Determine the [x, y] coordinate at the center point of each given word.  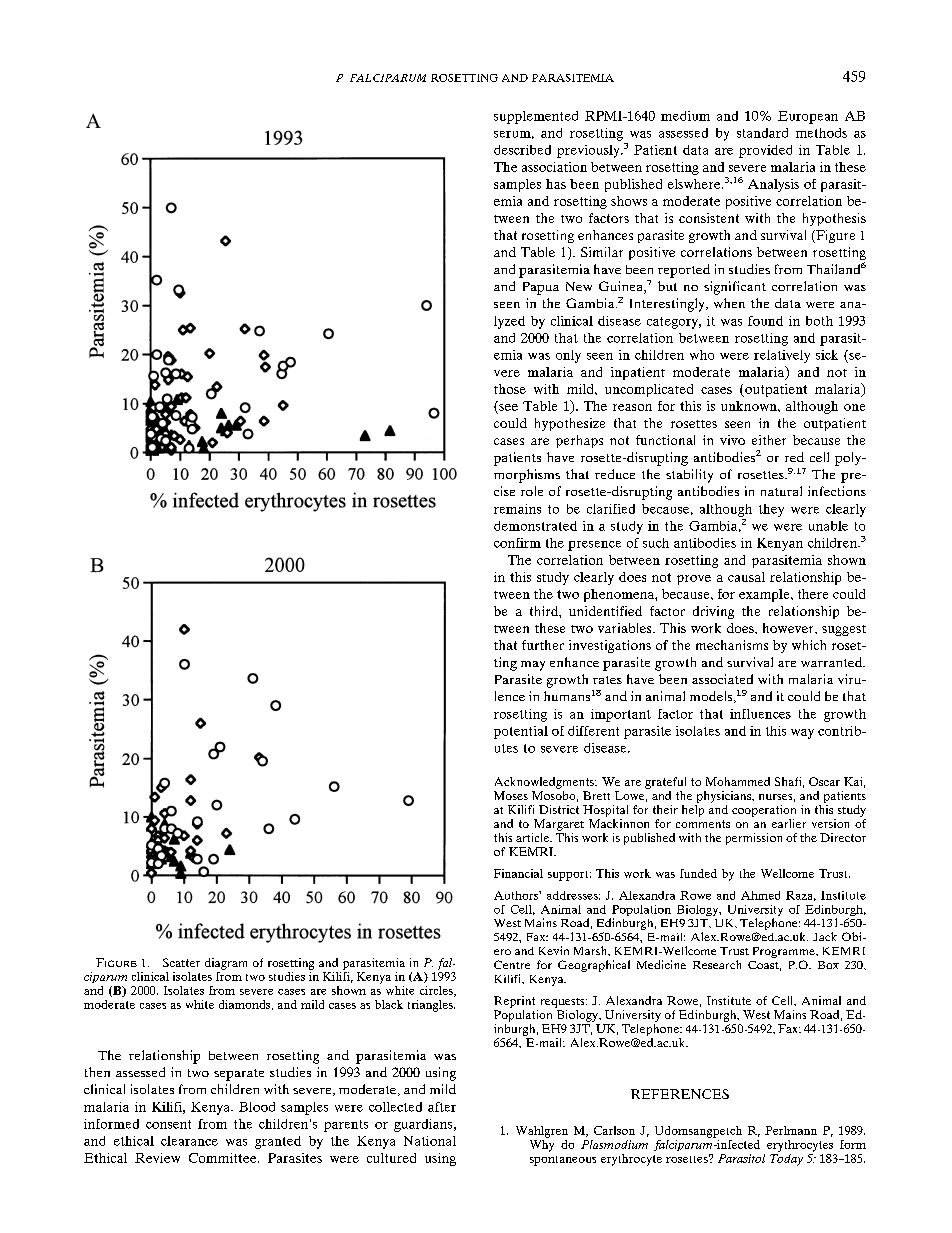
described [522, 150]
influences [760, 714]
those [510, 389]
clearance [189, 1141]
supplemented [536, 117]
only [568, 356]
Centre [512, 964]
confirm [517, 543]
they [771, 510]
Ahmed [760, 895]
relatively [782, 356]
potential [521, 732]
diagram [226, 964]
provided [765, 151]
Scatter [181, 962]
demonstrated [535, 526]
